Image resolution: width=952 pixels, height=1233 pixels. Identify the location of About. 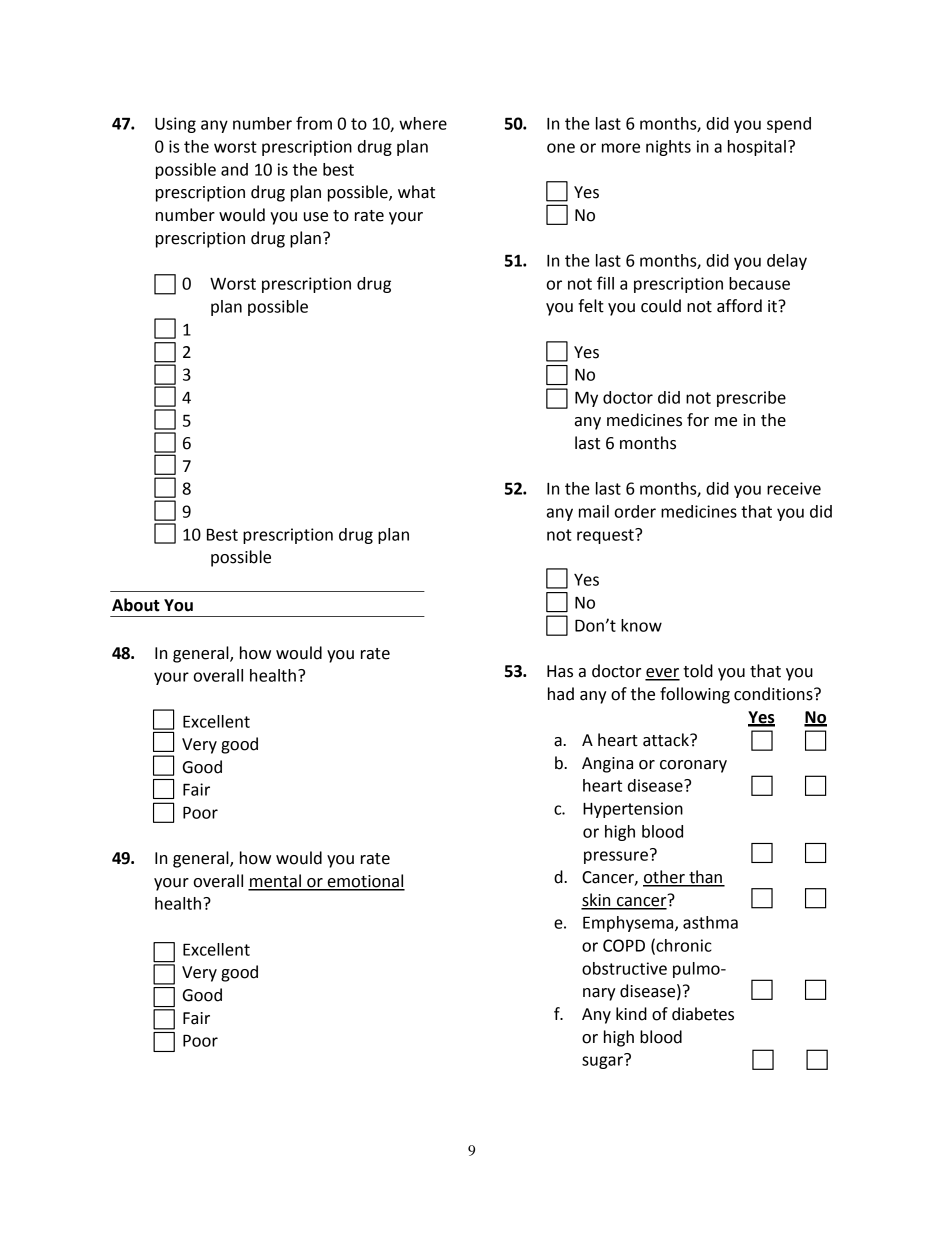
(136, 605).
